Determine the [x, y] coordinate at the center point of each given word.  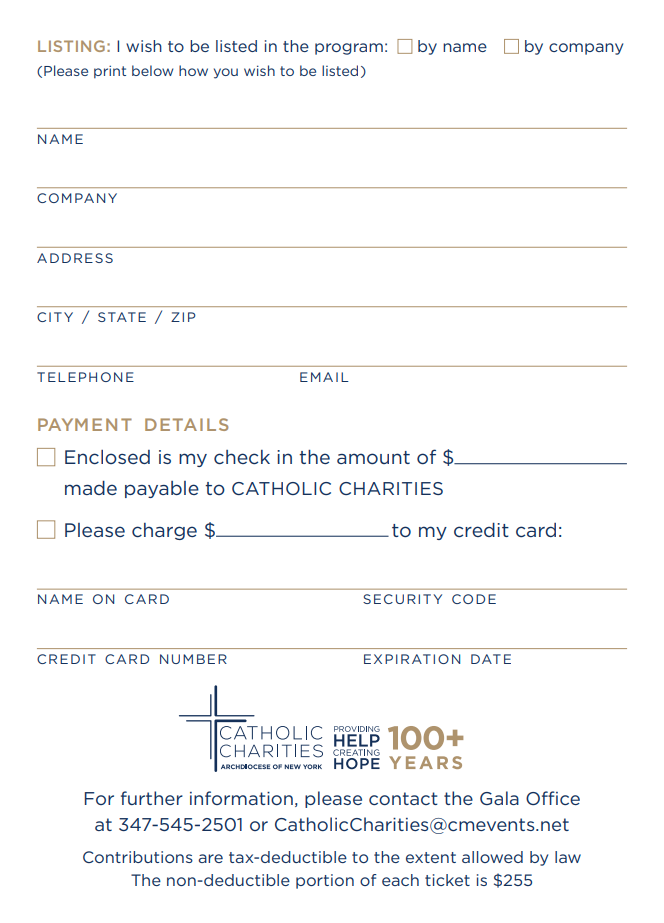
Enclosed [107, 457]
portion [325, 881]
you [226, 73]
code [474, 599]
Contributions [138, 857]
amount [373, 457]
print [110, 71]
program [349, 49]
